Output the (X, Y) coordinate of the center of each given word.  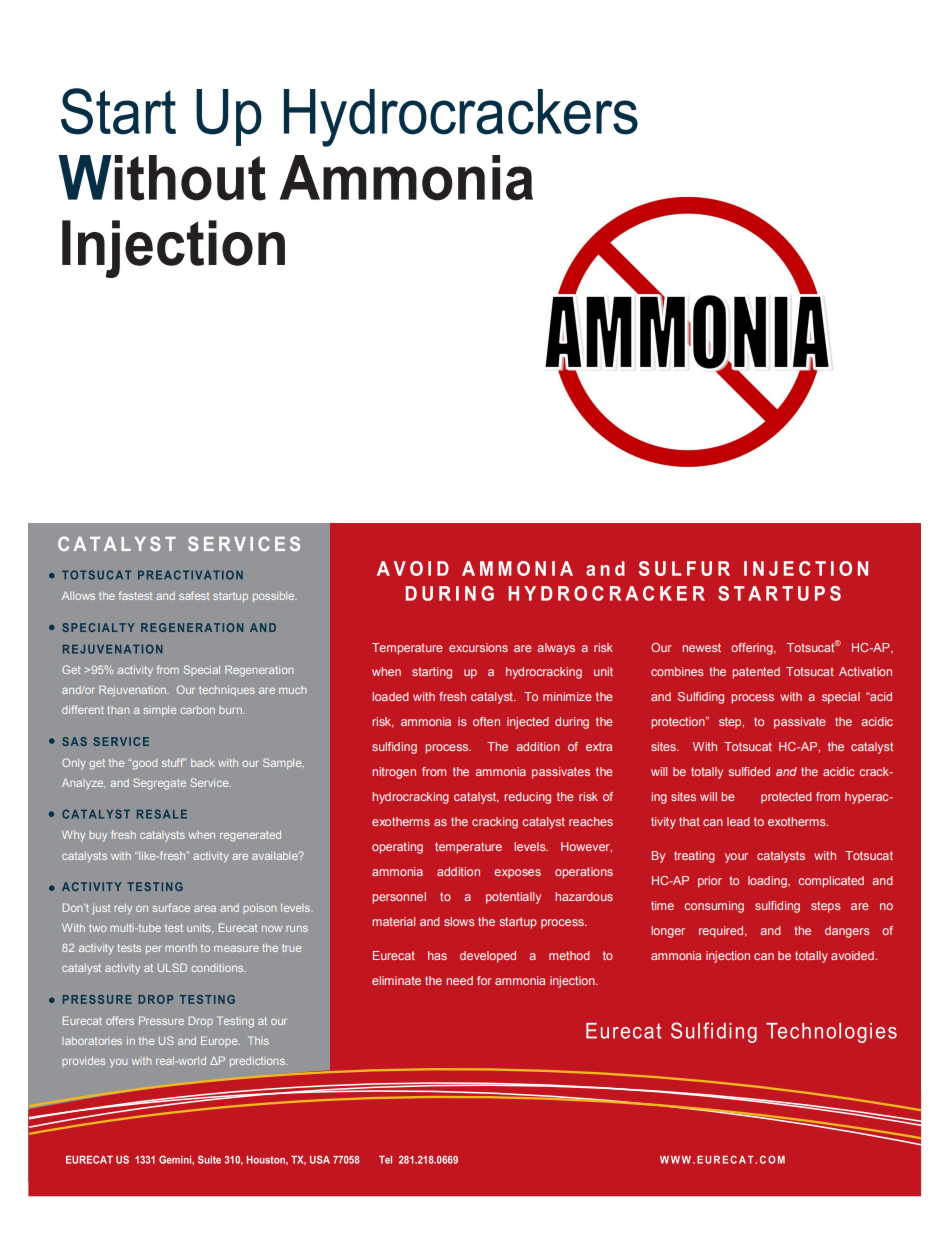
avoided (853, 955)
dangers (847, 932)
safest (194, 595)
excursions (478, 647)
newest (701, 647)
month (181, 948)
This (258, 1040)
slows (459, 921)
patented (756, 673)
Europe (220, 1041)
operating (397, 848)
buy (98, 836)
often (486, 721)
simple (159, 711)
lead (738, 821)
